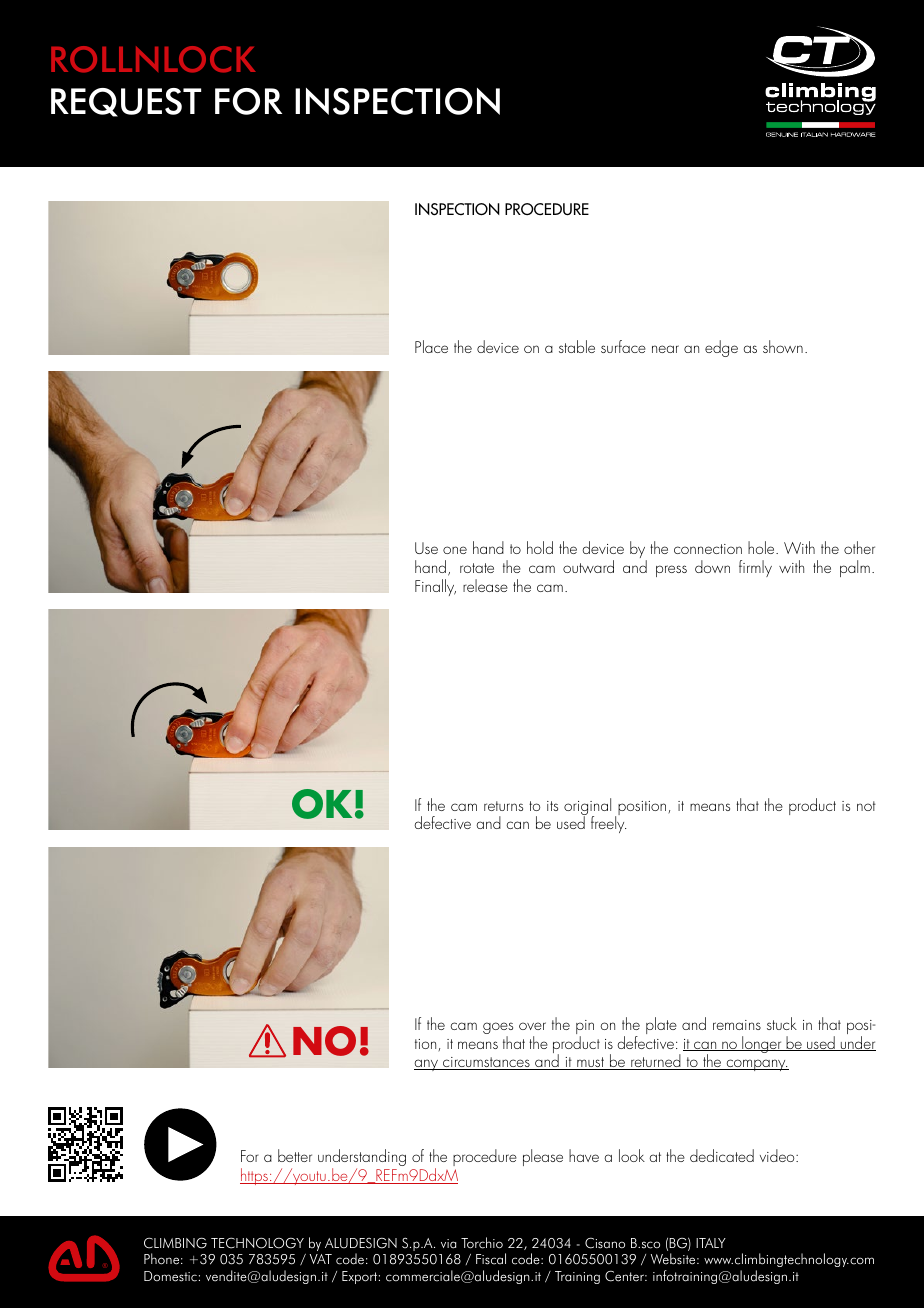  Describe the element at coordinates (532, 1026) in the image. I see `over` at that location.
